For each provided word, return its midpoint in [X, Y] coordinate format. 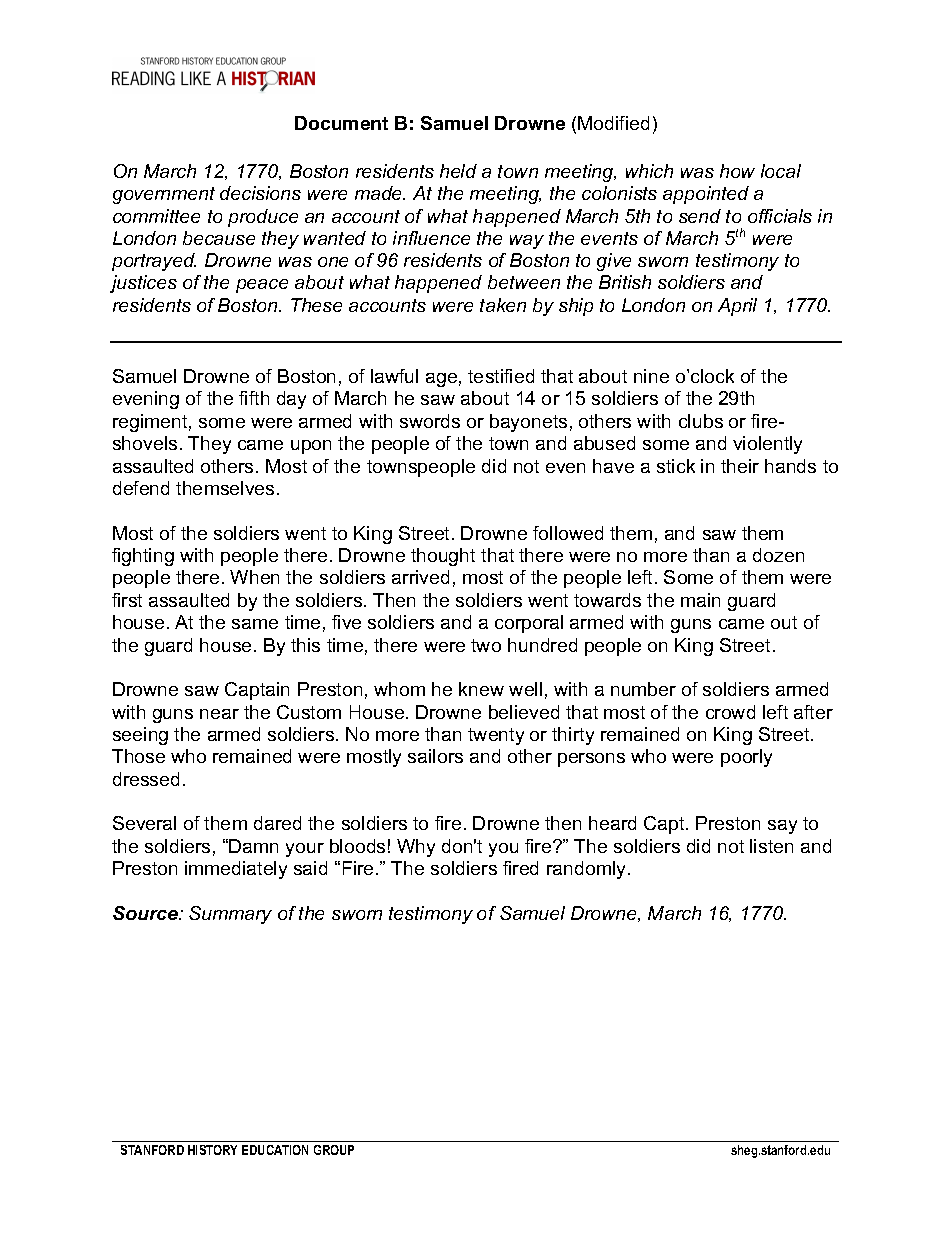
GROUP [334, 1150]
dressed [146, 779]
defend [141, 488]
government [164, 195]
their [740, 466]
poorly [746, 758]
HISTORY [212, 1150]
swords [430, 421]
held [458, 171]
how [737, 171]
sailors [435, 756]
